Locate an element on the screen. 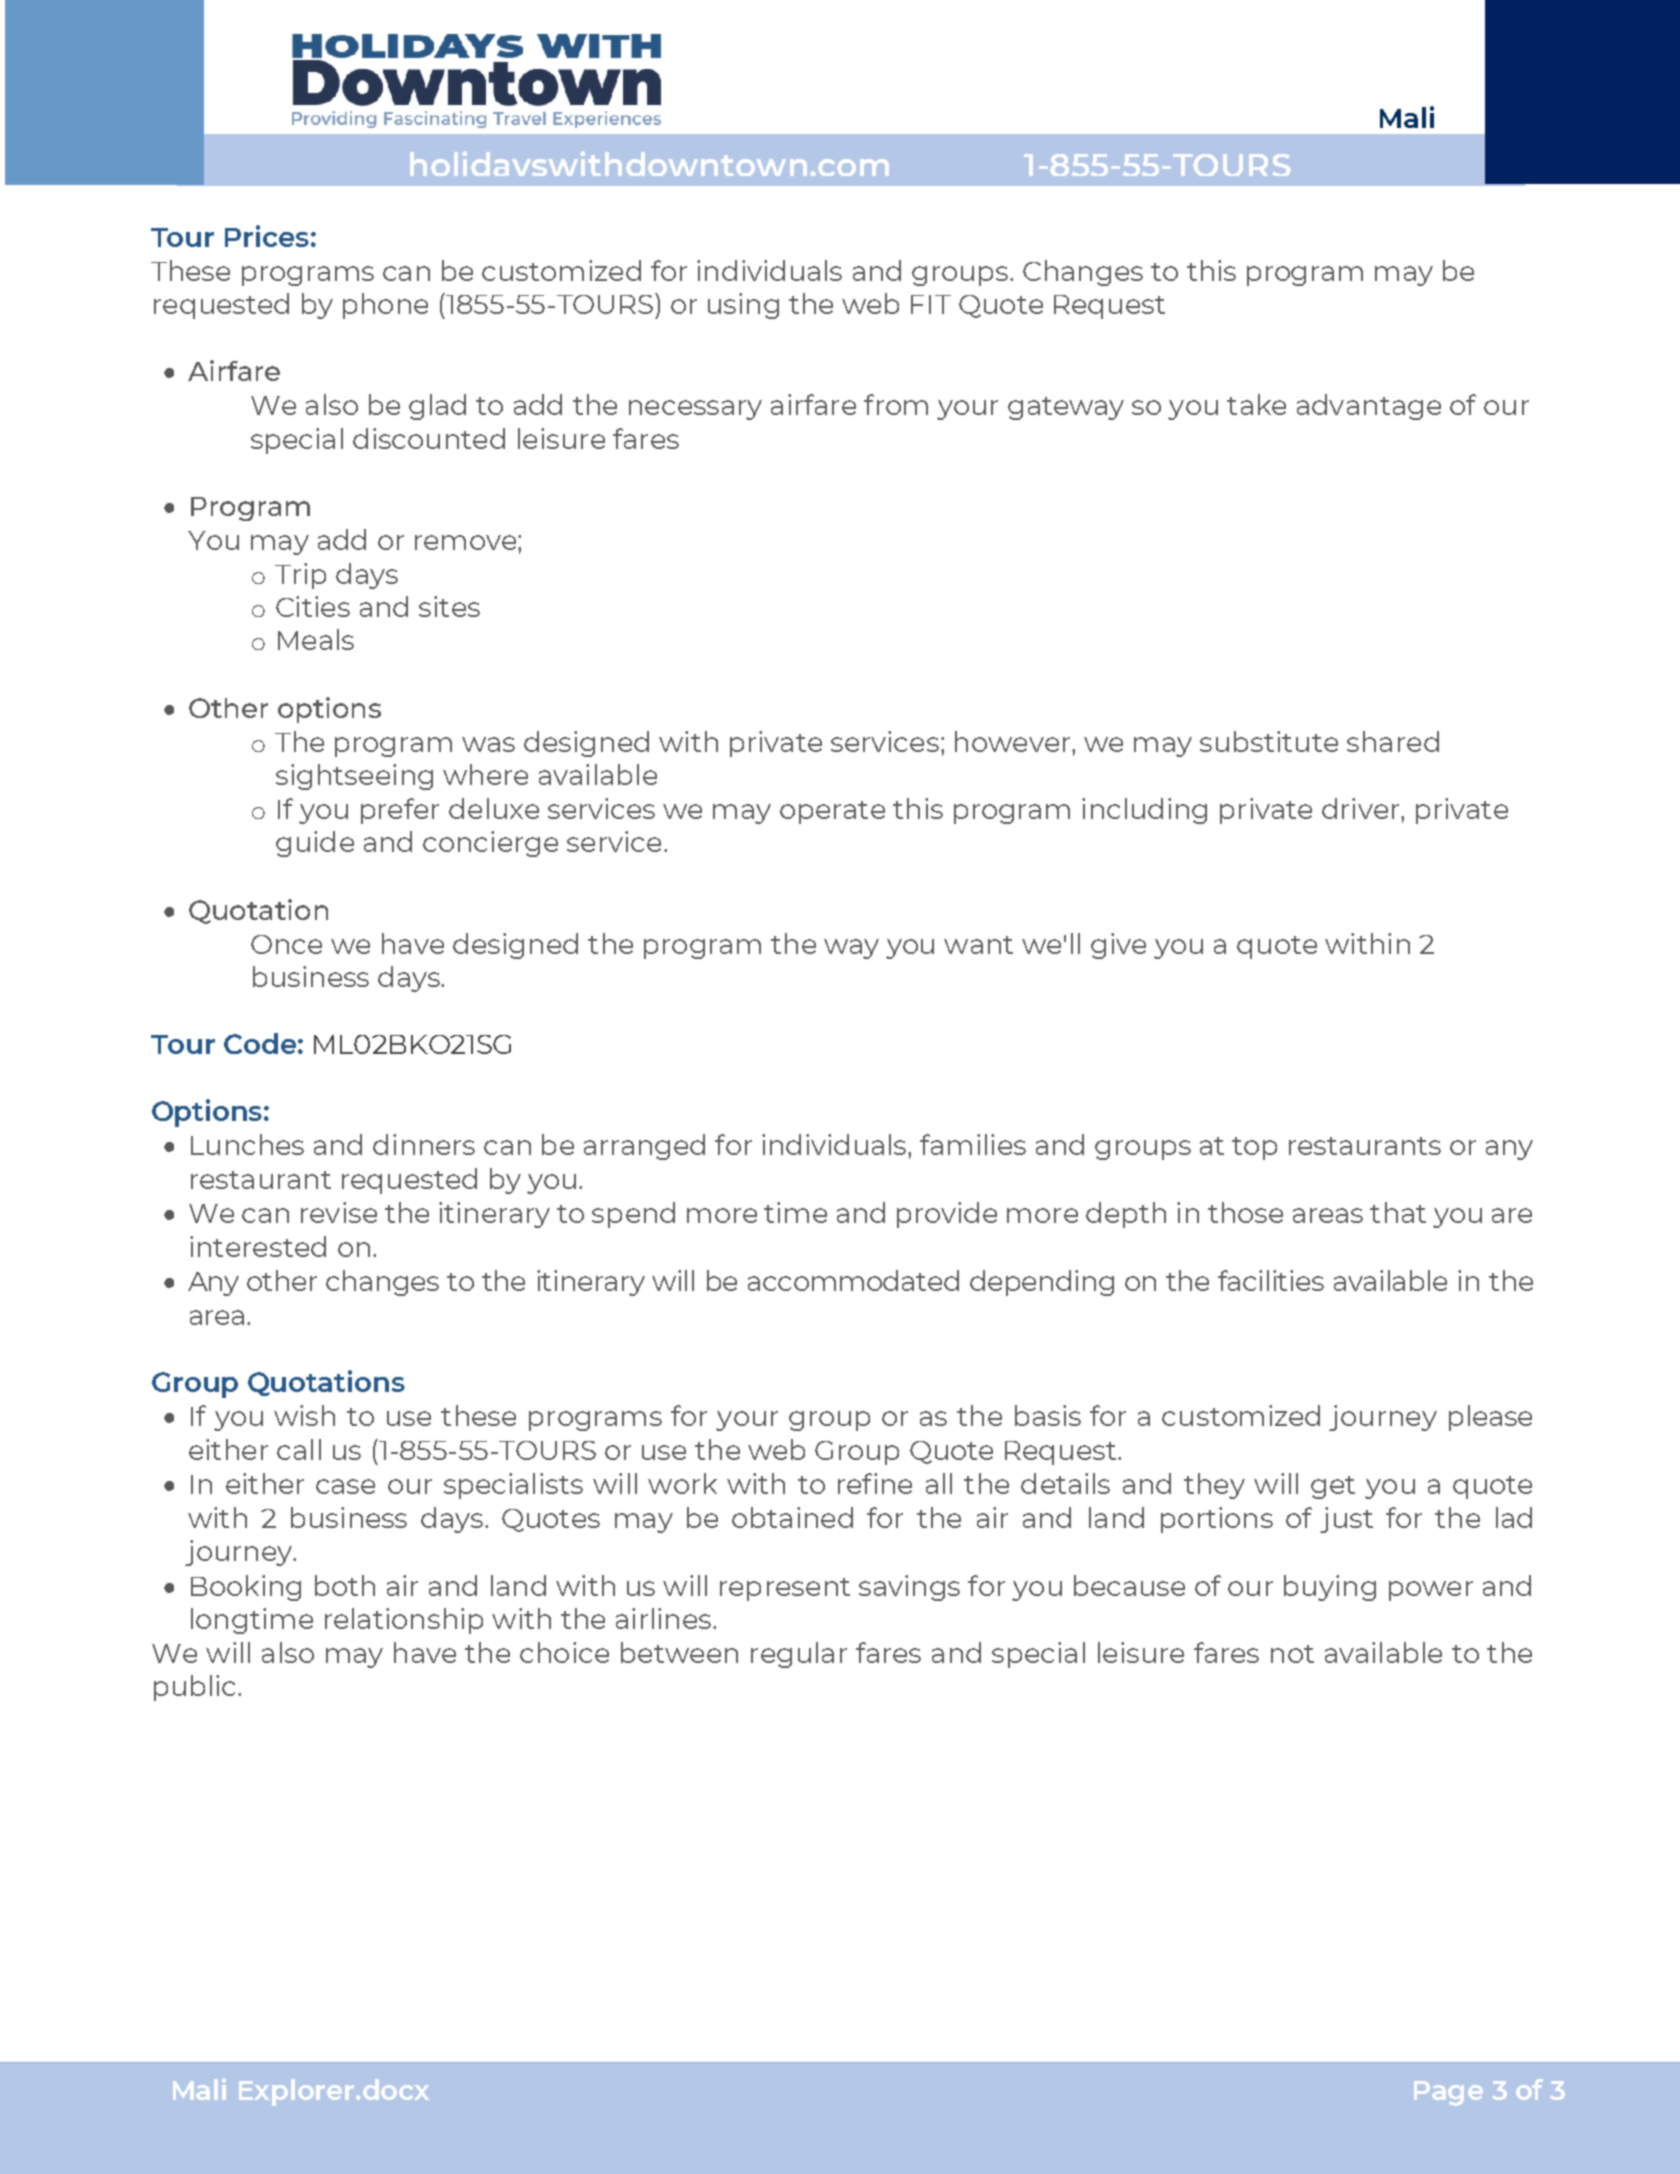 The image size is (1680, 2174). both is located at coordinates (345, 1585).
